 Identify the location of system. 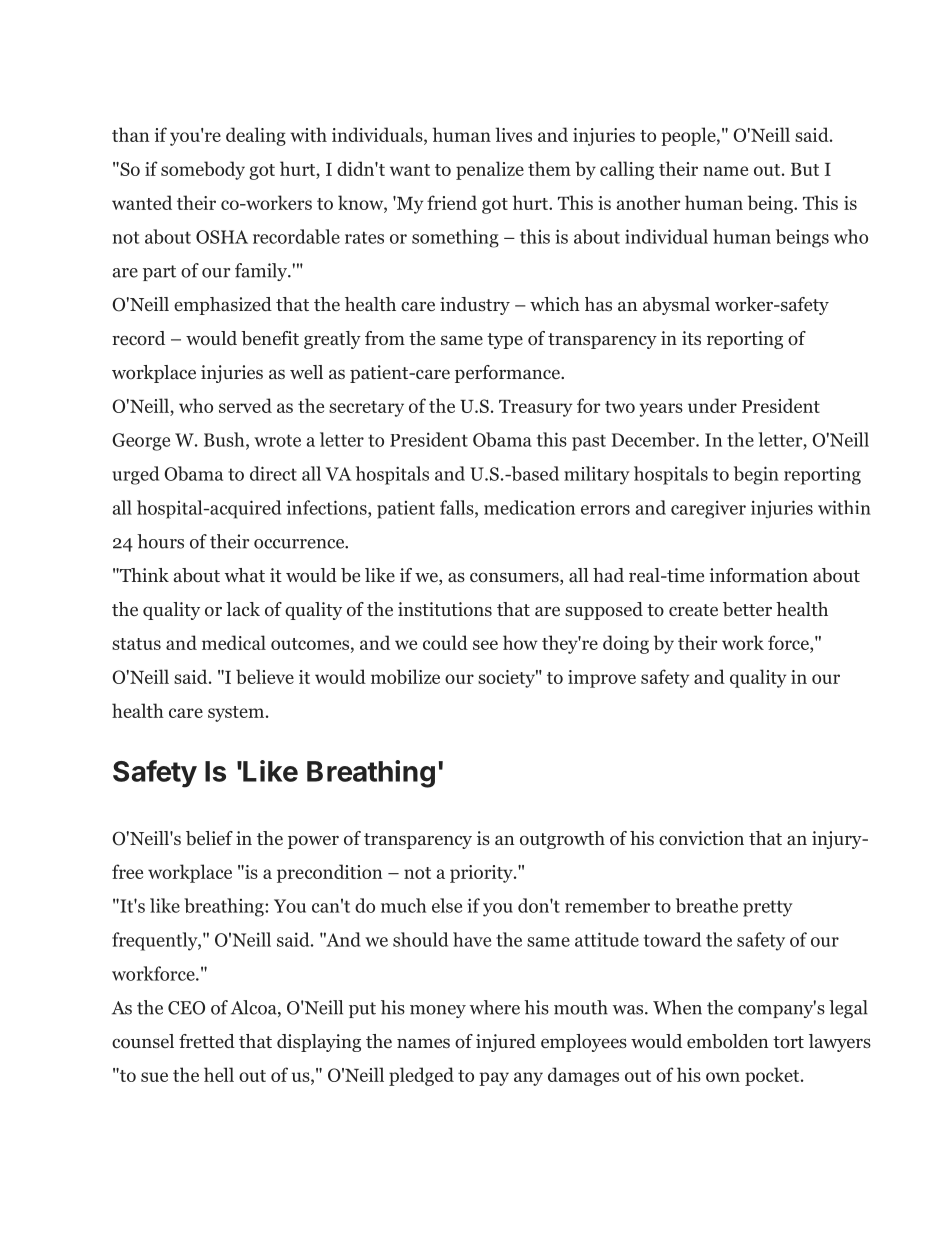
(237, 714).
